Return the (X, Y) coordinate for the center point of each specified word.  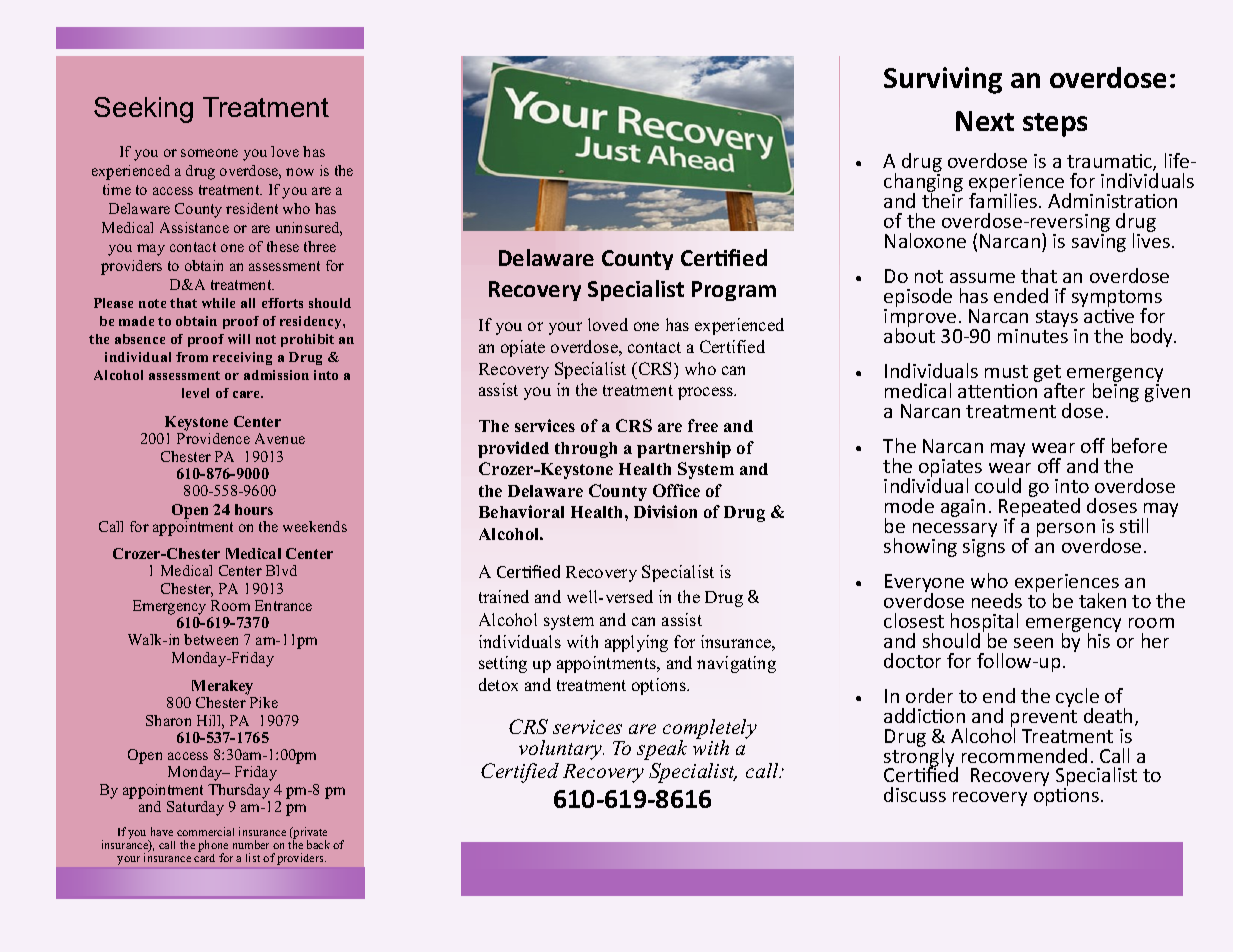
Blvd (281, 570)
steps (1055, 125)
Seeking (143, 110)
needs (997, 600)
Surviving (943, 80)
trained (504, 596)
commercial (205, 831)
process (707, 393)
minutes (1033, 336)
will (239, 339)
